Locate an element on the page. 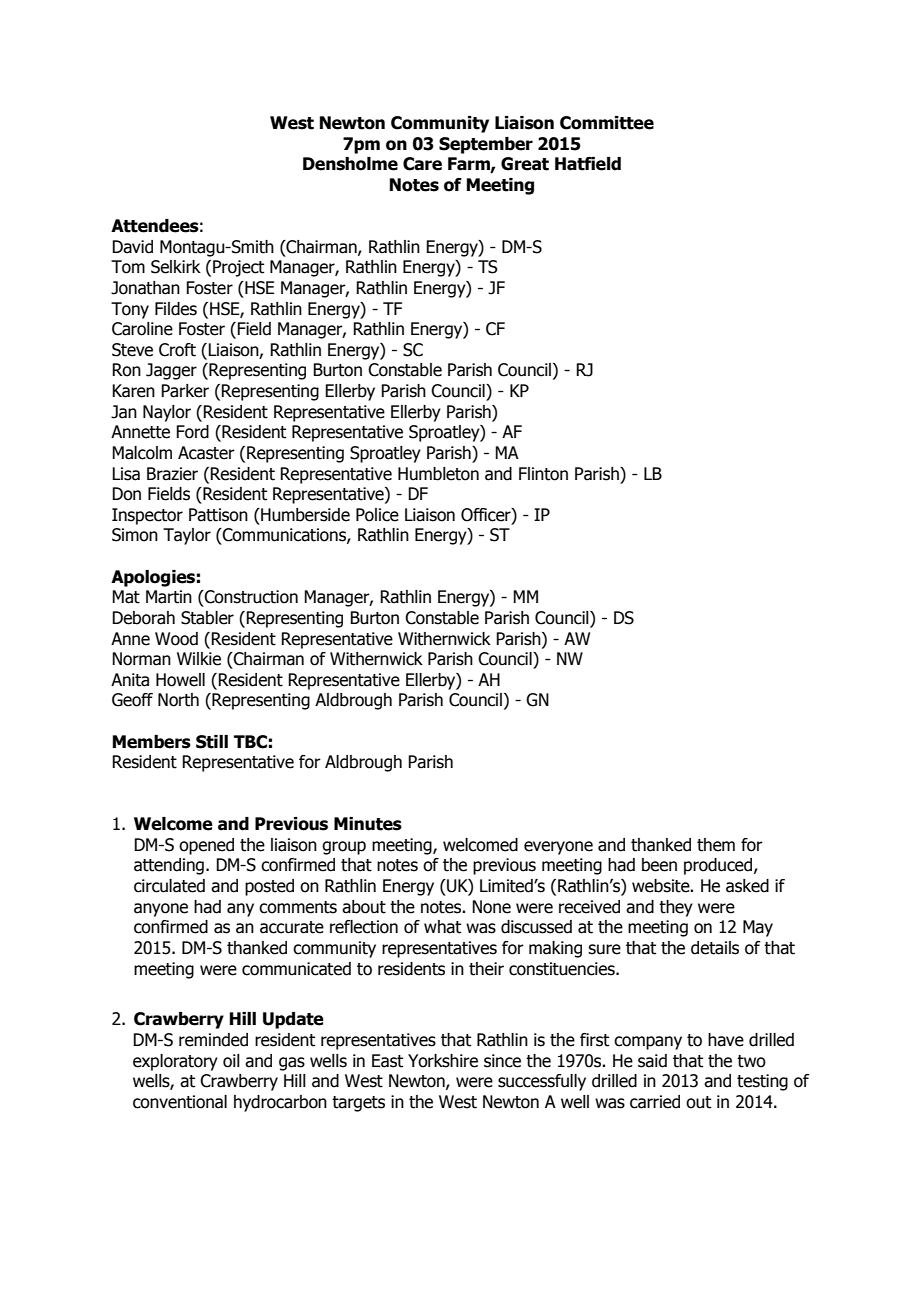 Image resolution: width=924 pixels, height=1308 pixels. Committee is located at coordinates (607, 123).
